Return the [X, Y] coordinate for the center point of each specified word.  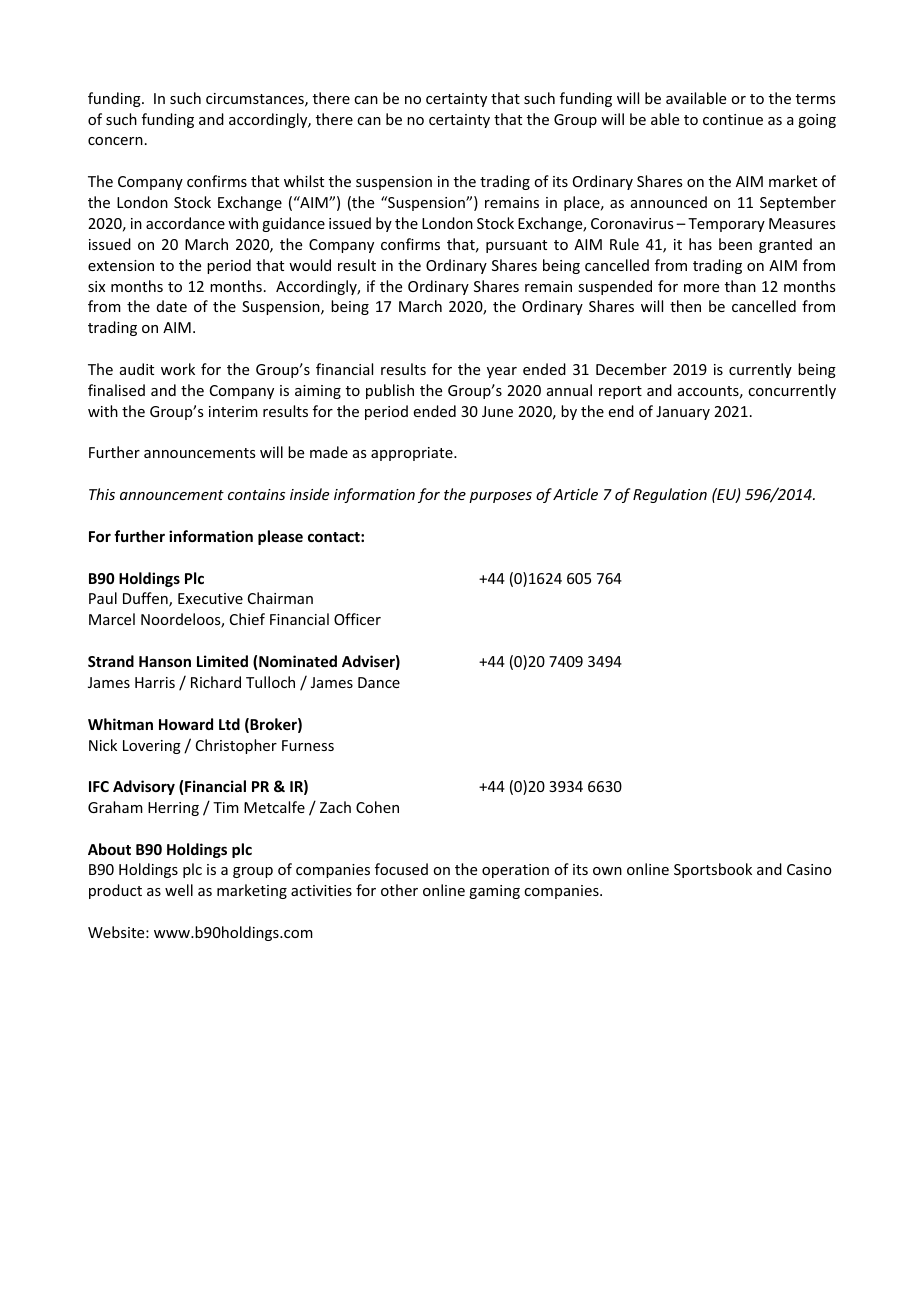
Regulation [670, 495]
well [179, 890]
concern [115, 141]
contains [256, 494]
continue [733, 119]
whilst [304, 181]
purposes [500, 497]
